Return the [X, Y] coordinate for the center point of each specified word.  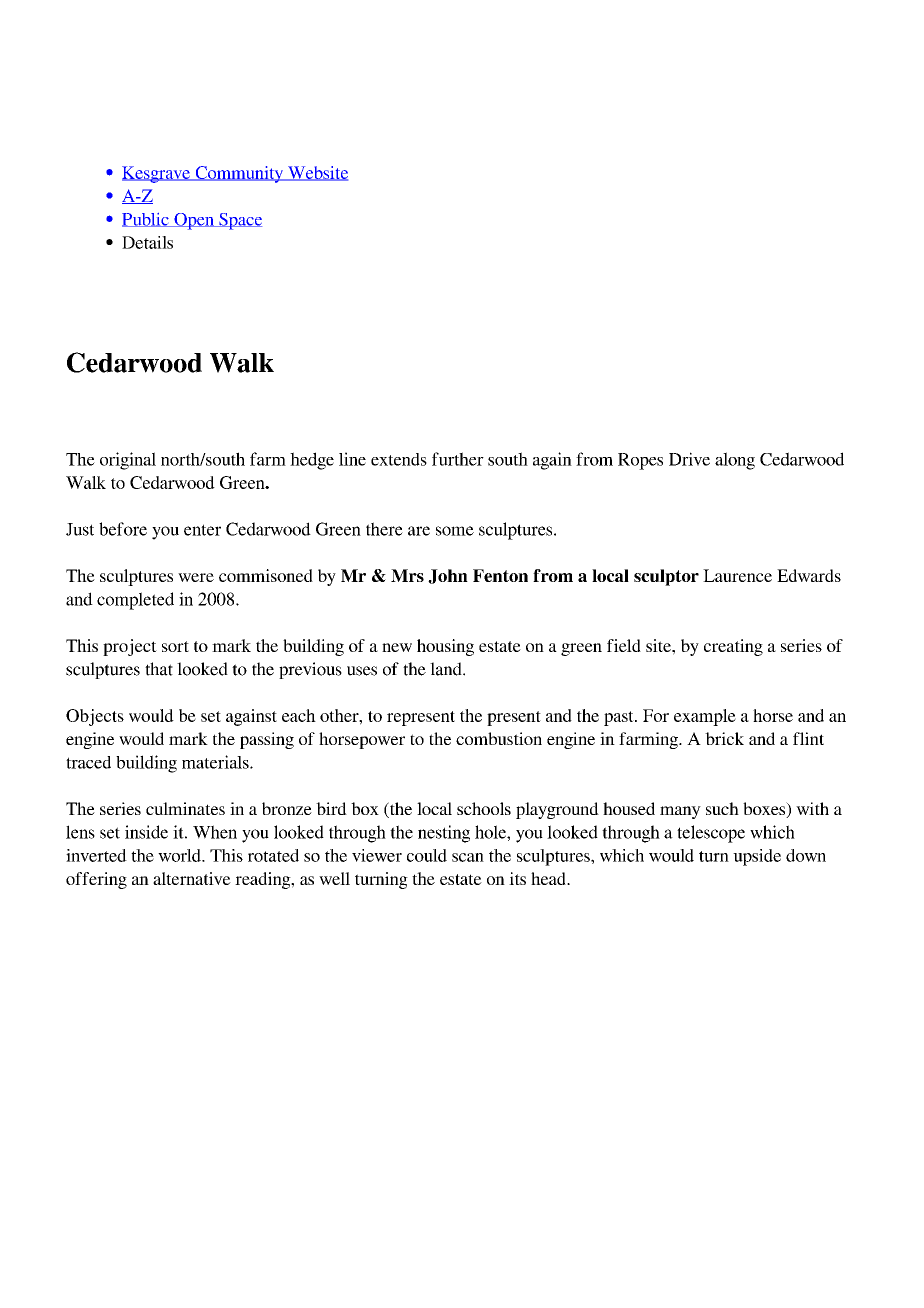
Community [239, 174]
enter [202, 530]
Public [146, 220]
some [455, 531]
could [427, 855]
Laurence [737, 575]
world [180, 855]
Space [239, 221]
